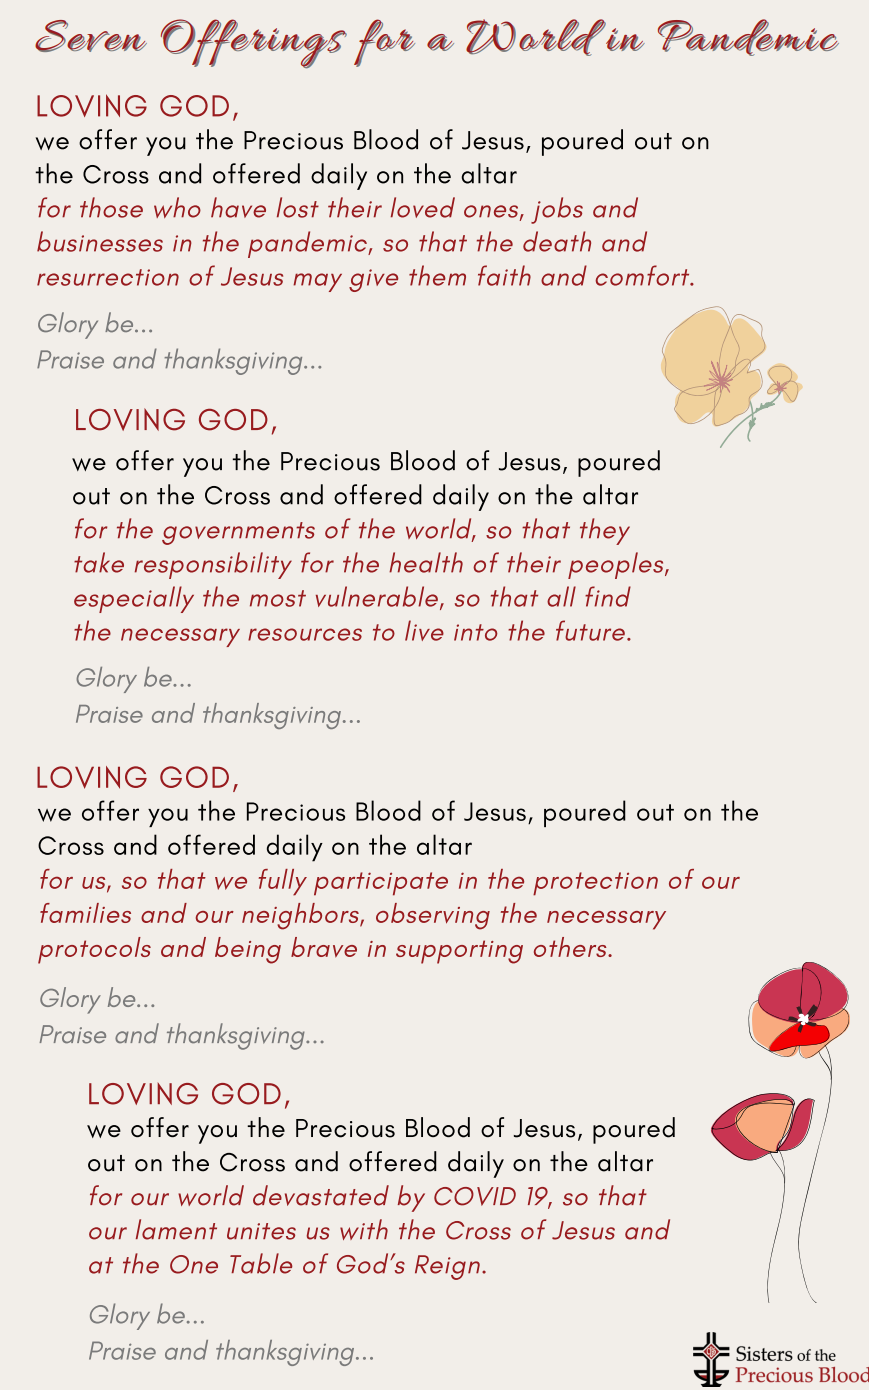 This document has height=1390, width=869. What do you see at coordinates (134, 599) in the document?
I see `especially` at bounding box center [134, 599].
